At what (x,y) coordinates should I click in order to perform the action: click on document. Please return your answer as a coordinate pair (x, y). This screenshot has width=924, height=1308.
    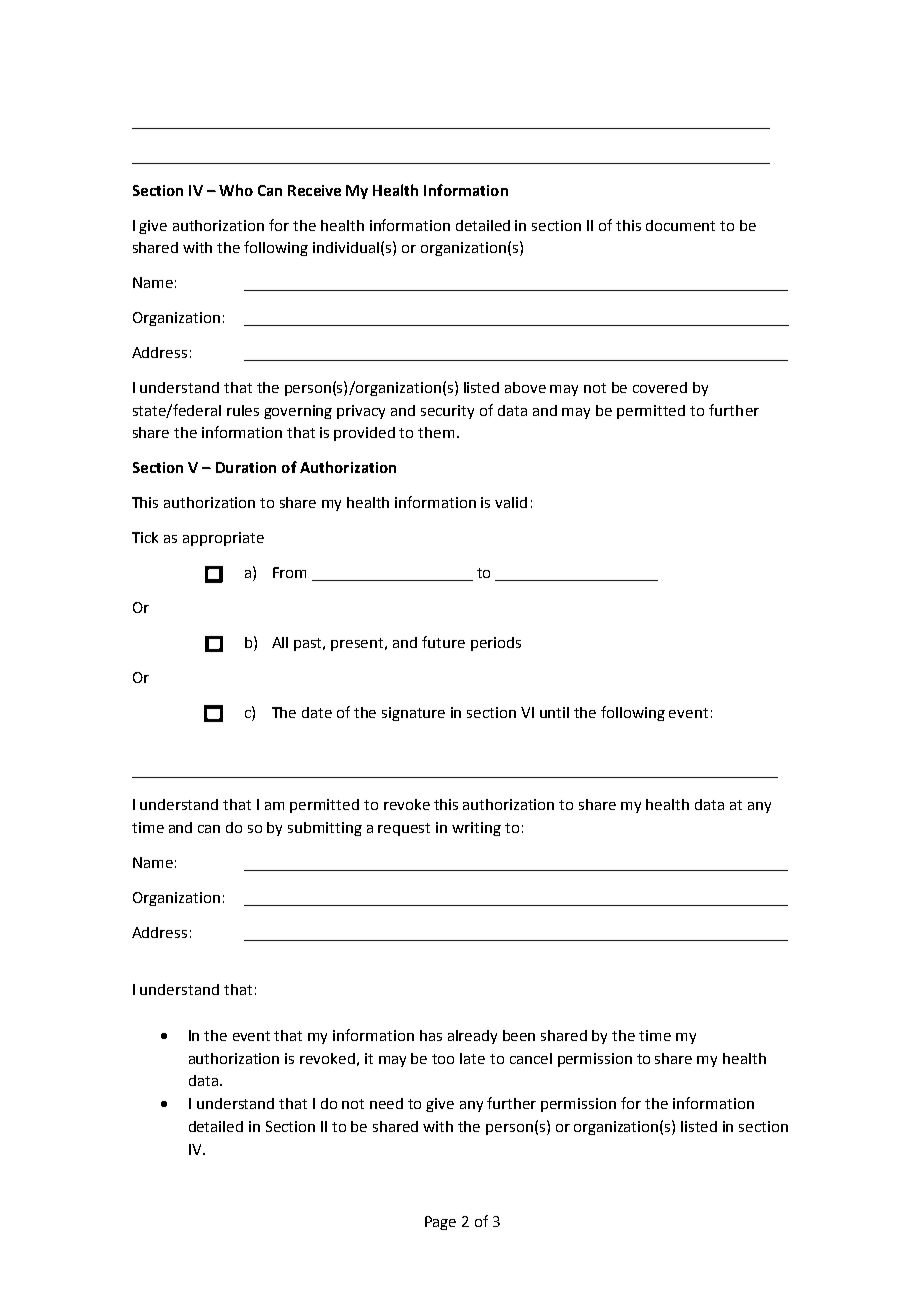
    Looking at the image, I should click on (680, 225).
